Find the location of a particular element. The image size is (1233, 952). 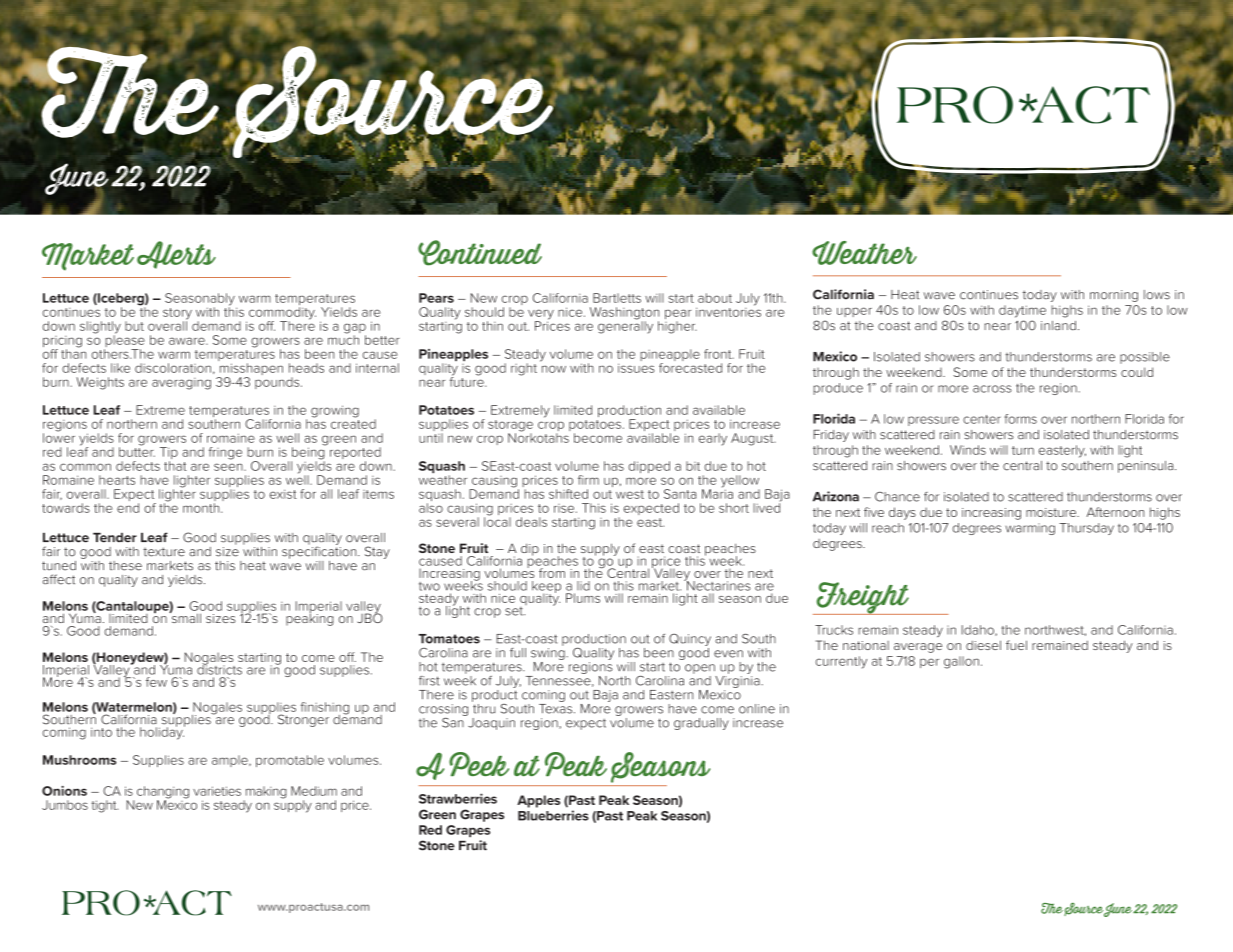

morning is located at coordinates (1114, 296).
